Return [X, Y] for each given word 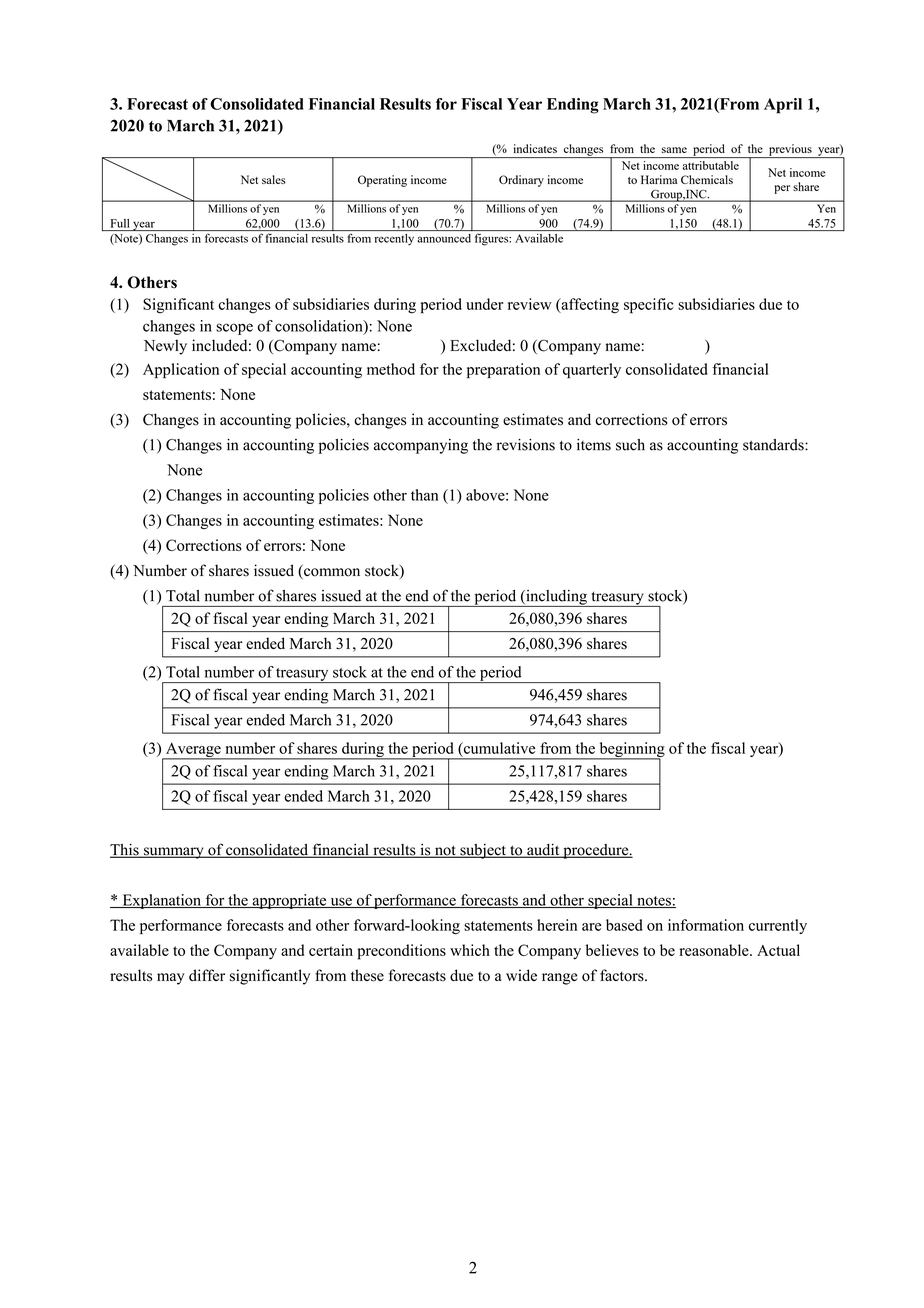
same [674, 150]
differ [207, 975]
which [470, 950]
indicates [535, 148]
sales [274, 179]
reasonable [715, 950]
